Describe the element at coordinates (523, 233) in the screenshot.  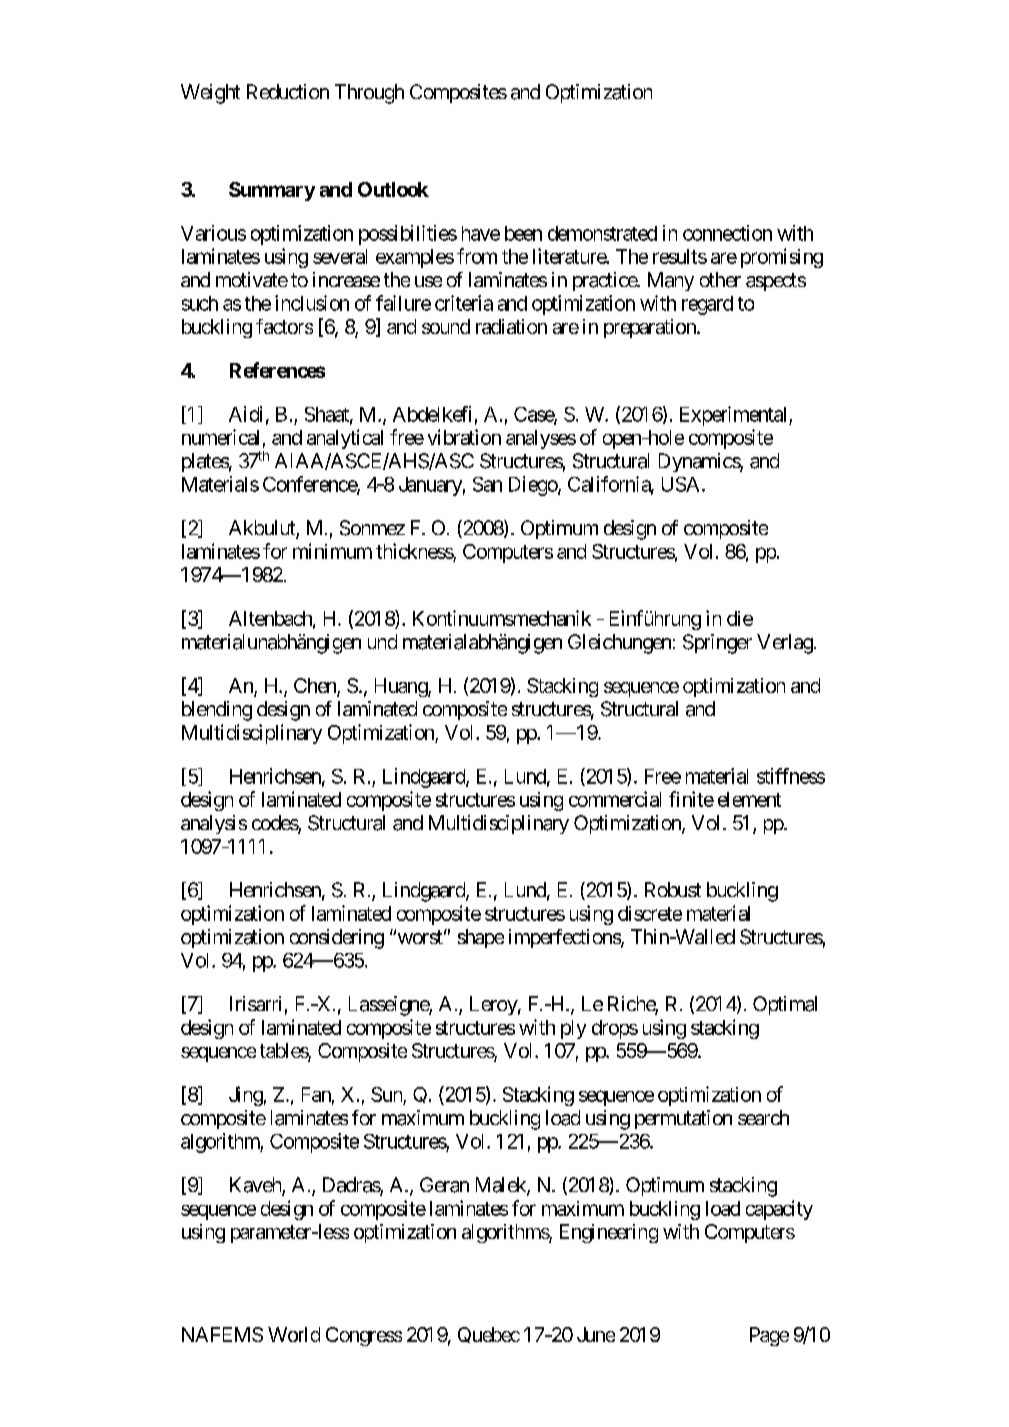
I see `been` at that location.
